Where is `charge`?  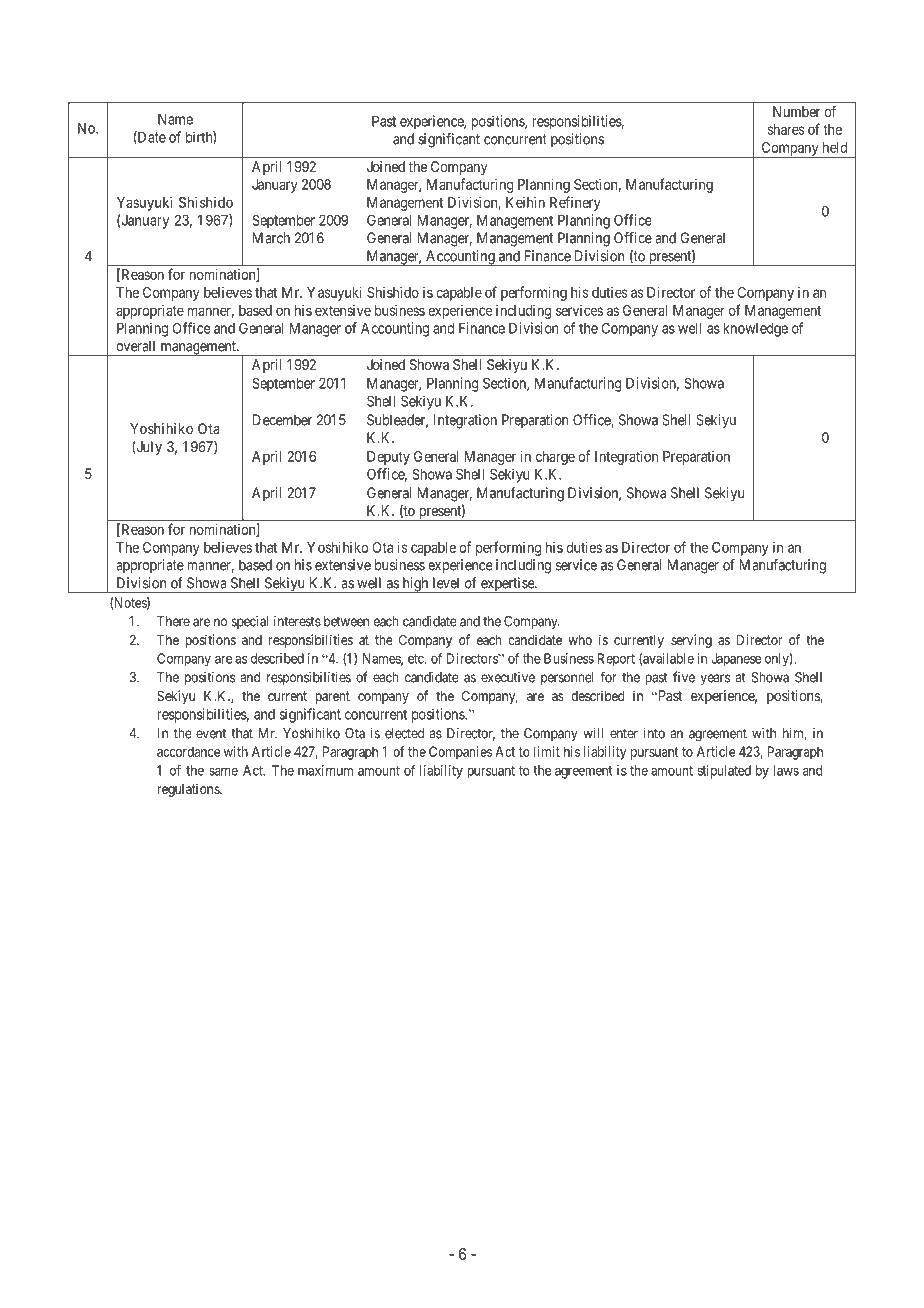 charge is located at coordinates (555, 458).
